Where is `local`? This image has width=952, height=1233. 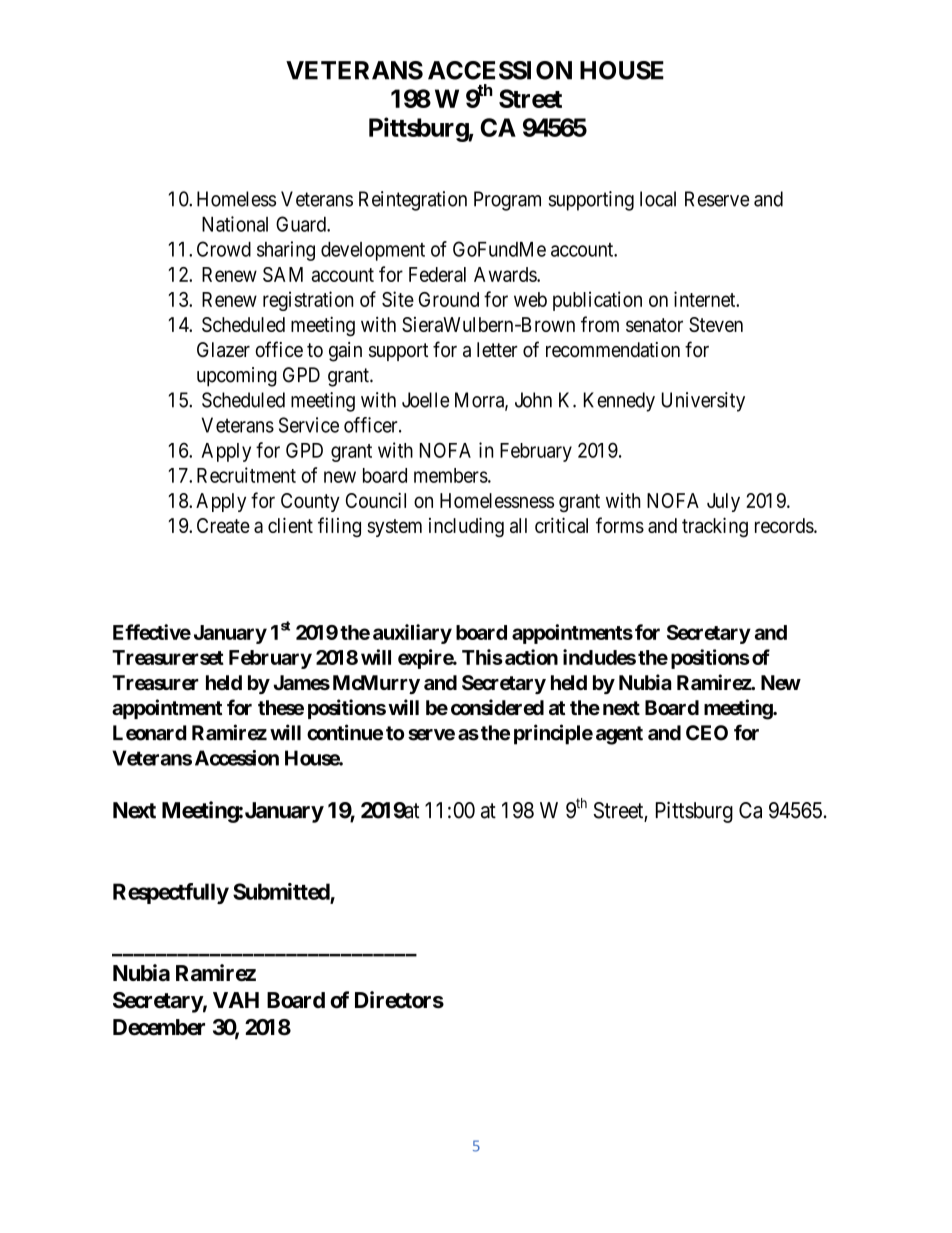 local is located at coordinates (658, 199).
